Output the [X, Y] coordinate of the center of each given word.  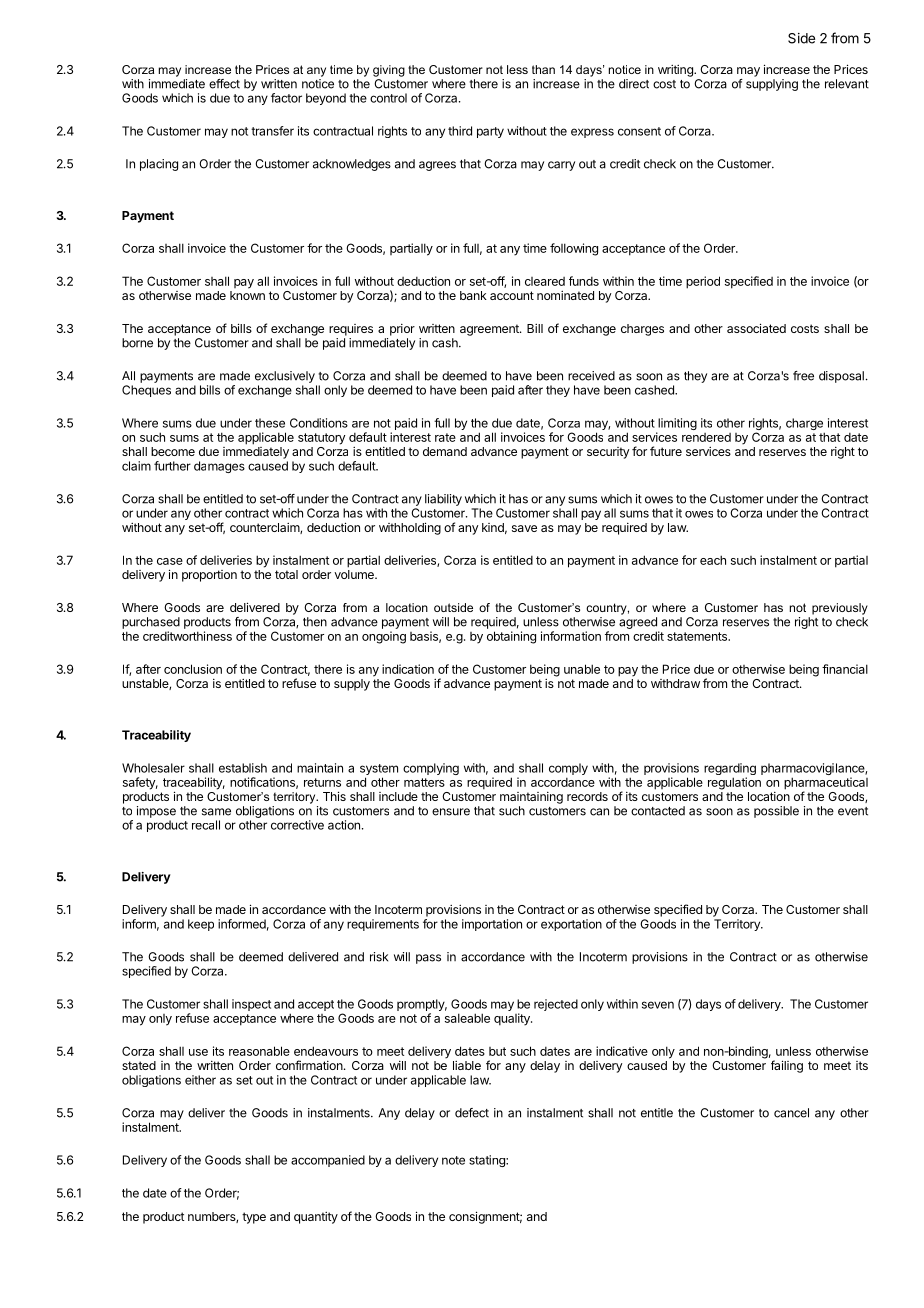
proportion [209, 576]
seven [658, 1005]
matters [424, 782]
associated [756, 328]
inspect [251, 1005]
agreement [490, 330]
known [247, 295]
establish [243, 768]
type [254, 1218]
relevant [847, 84]
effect [224, 84]
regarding [730, 770]
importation [492, 925]
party [490, 132]
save [524, 528]
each [713, 560]
